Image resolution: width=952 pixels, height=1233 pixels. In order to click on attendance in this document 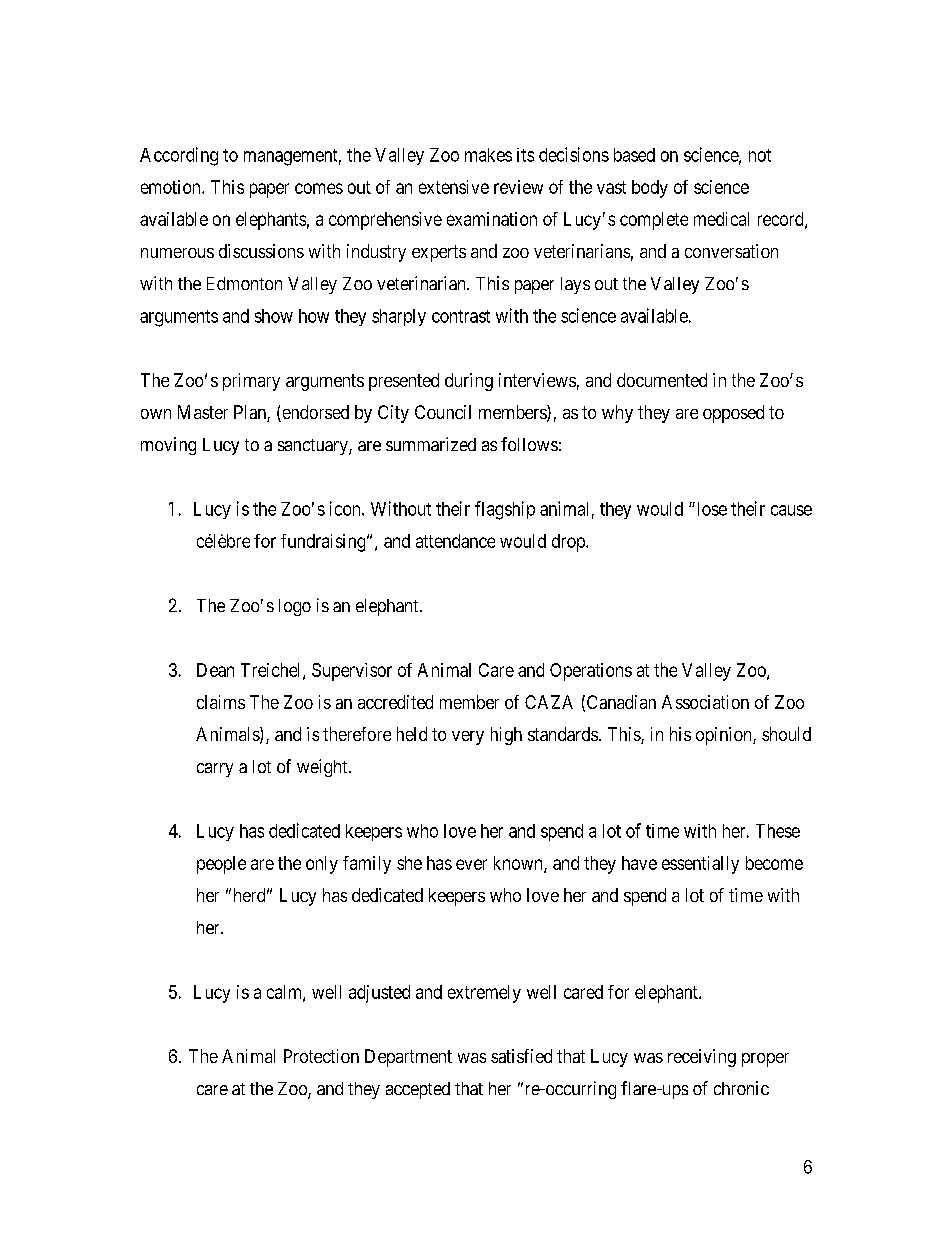, I will do `click(455, 541)`.
